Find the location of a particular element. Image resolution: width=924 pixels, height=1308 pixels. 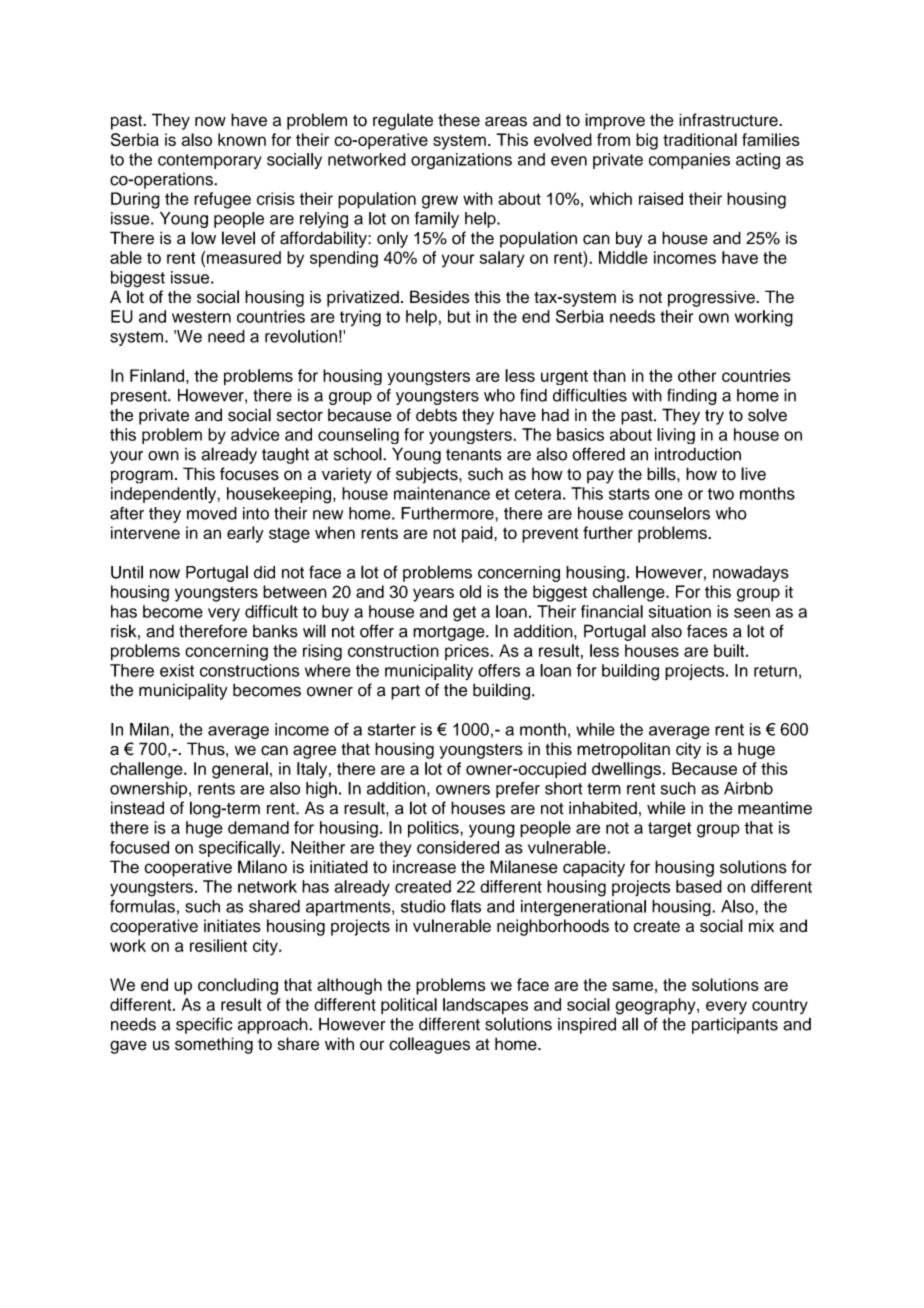

old is located at coordinates (470, 591).
